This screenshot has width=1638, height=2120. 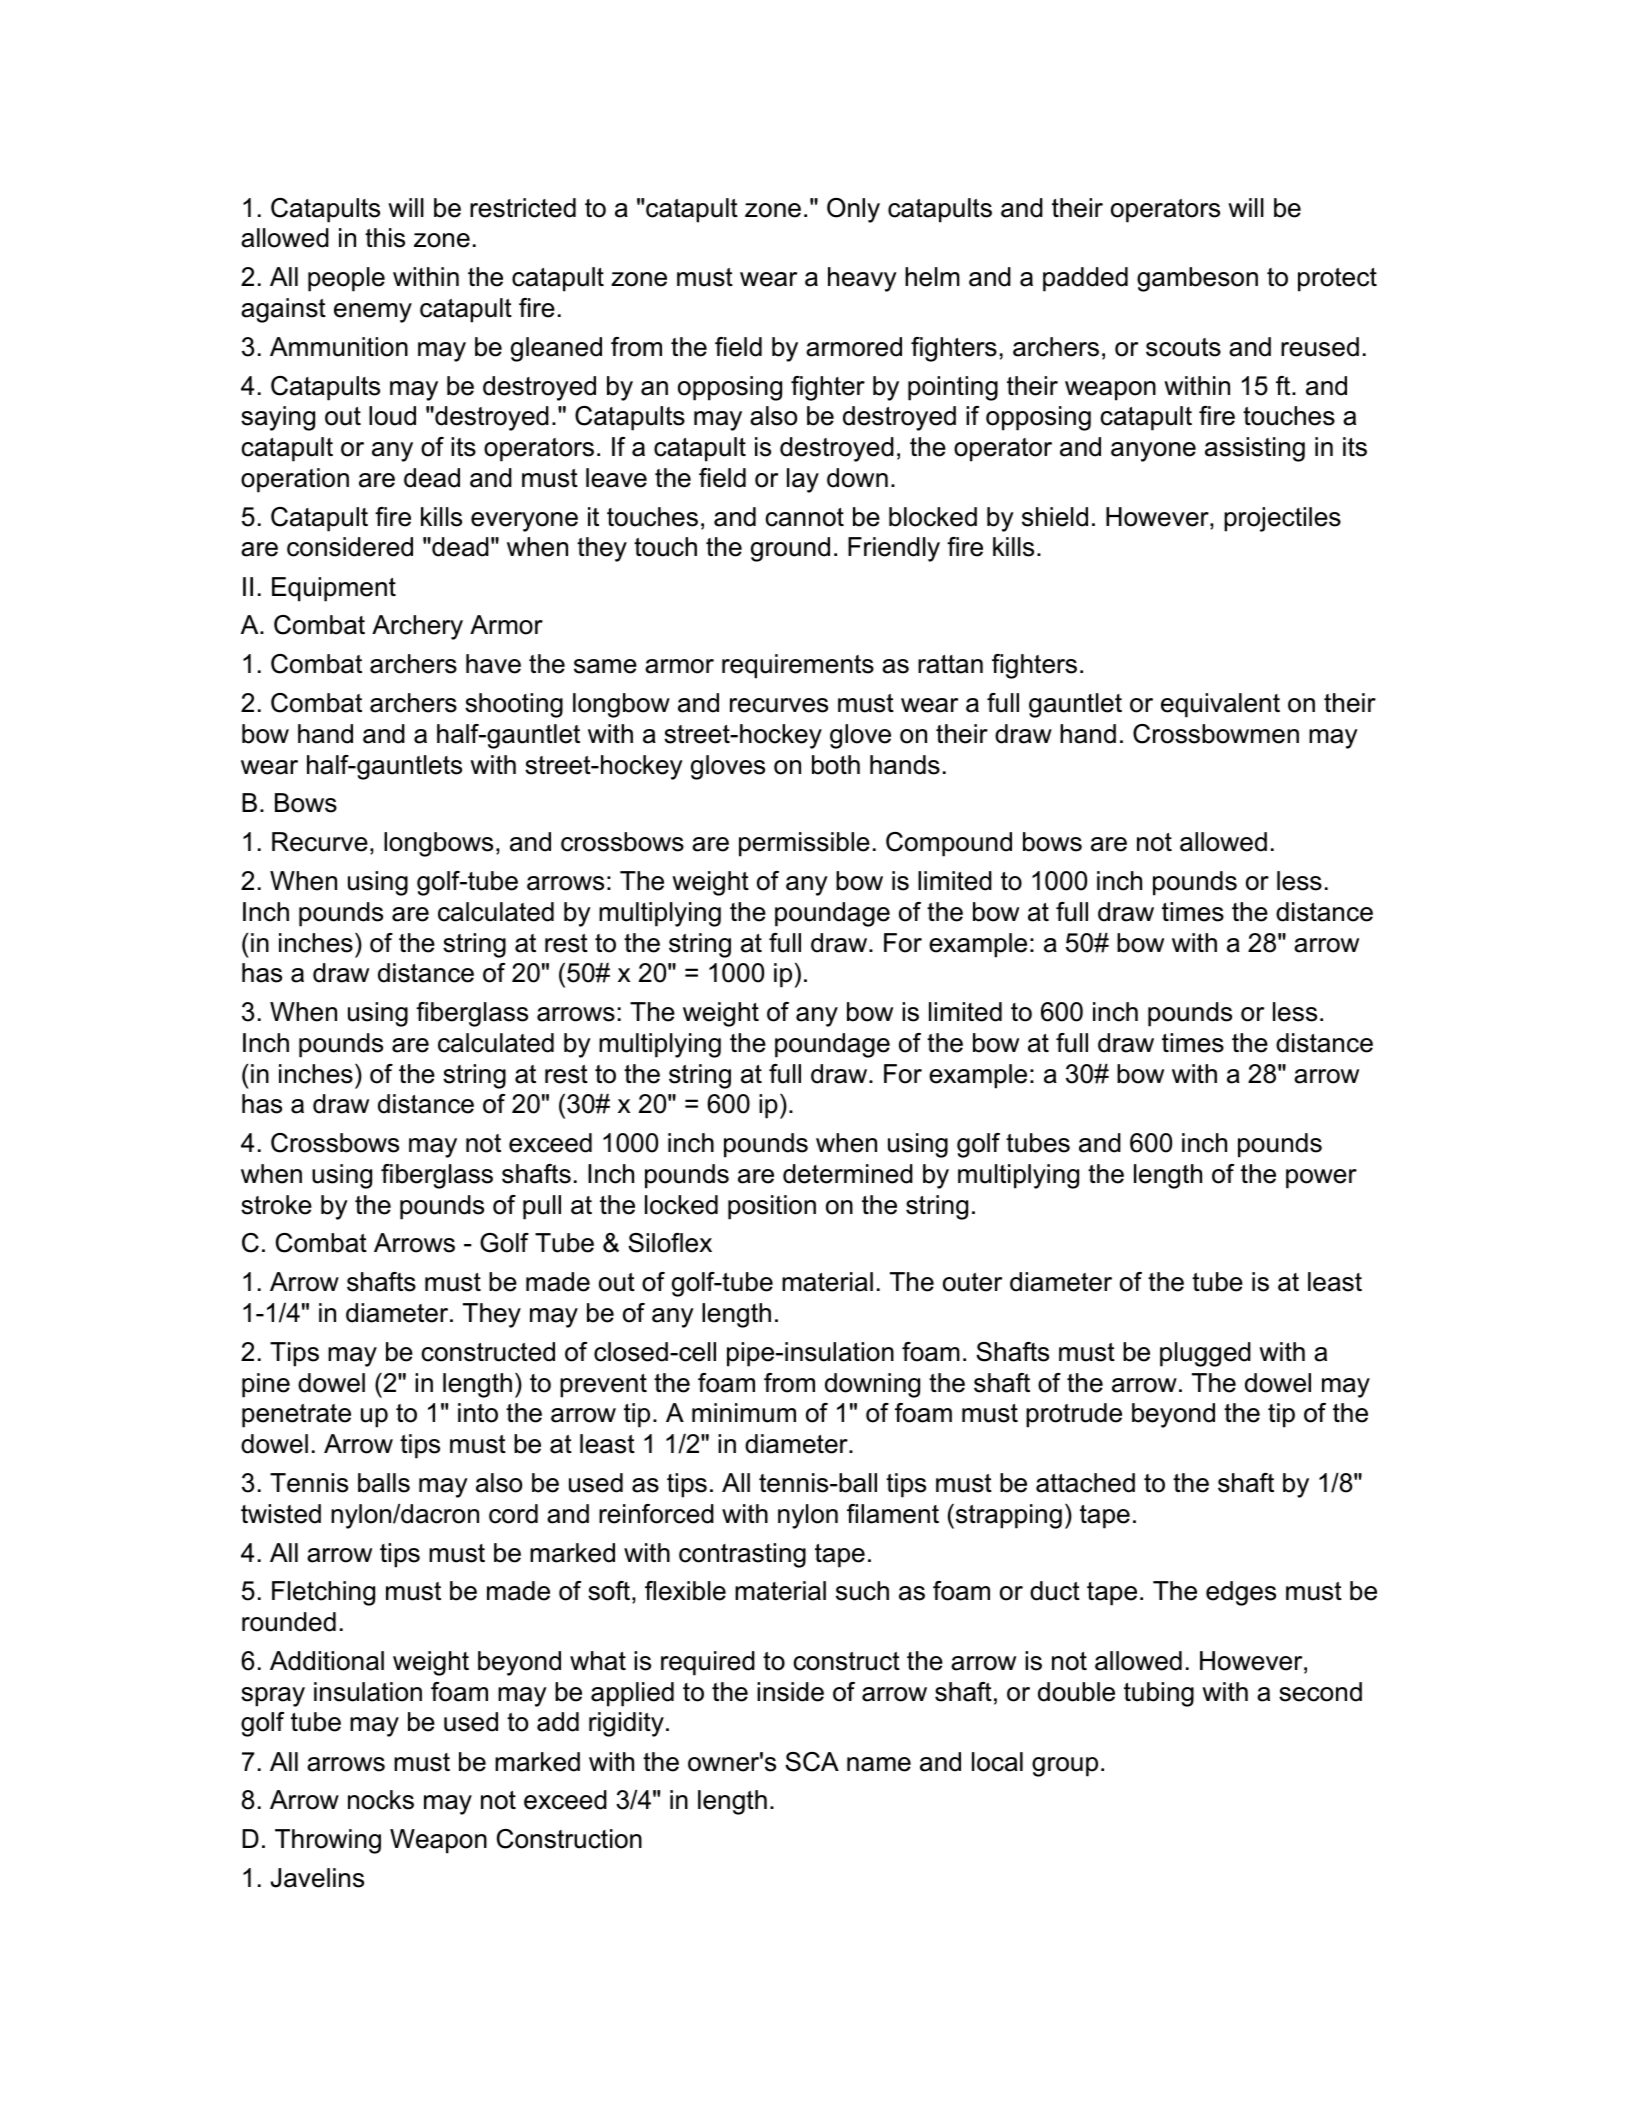 What do you see at coordinates (276, 1205) in the screenshot?
I see `stroke` at bounding box center [276, 1205].
